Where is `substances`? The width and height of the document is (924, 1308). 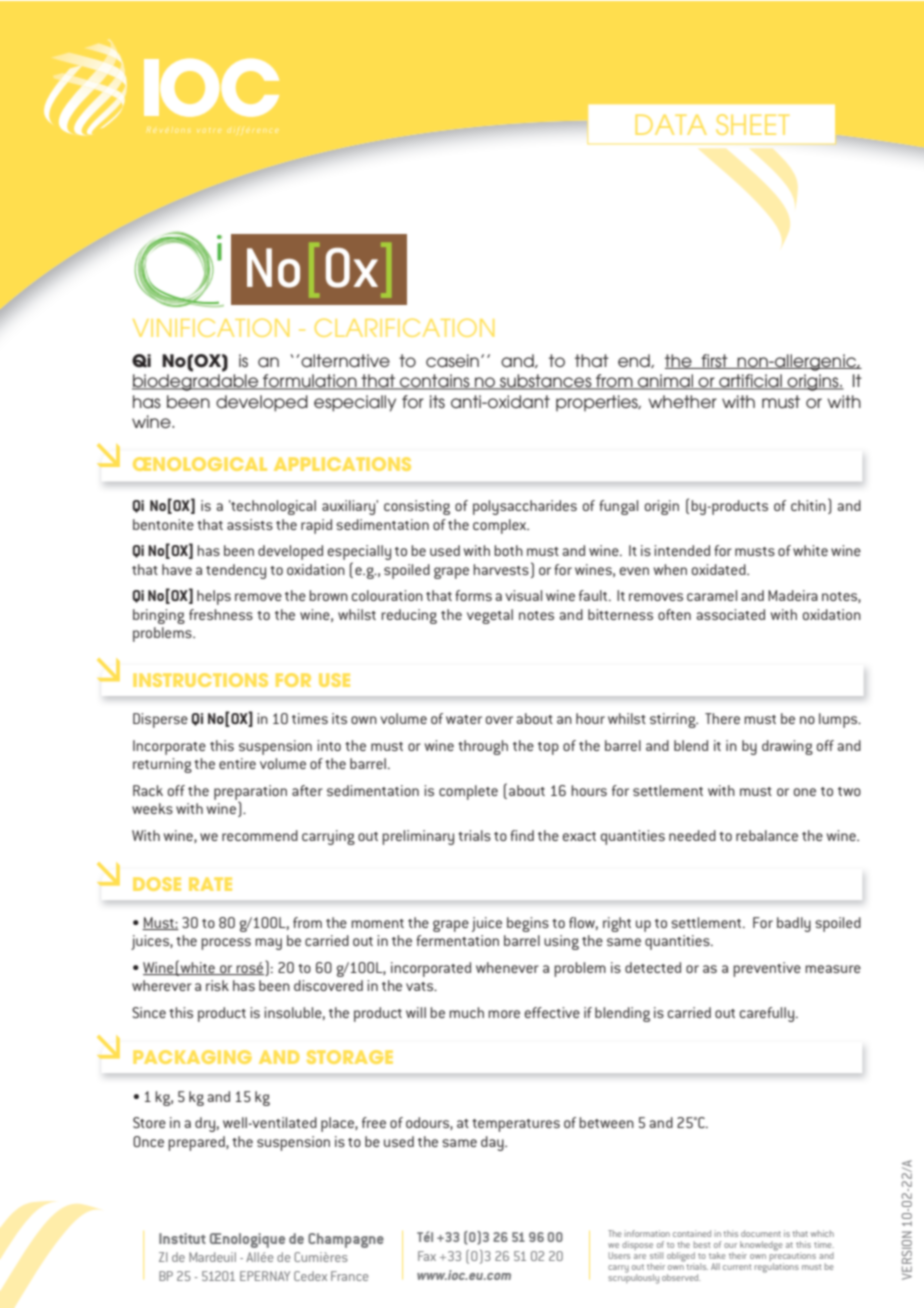 substances is located at coordinates (546, 382).
